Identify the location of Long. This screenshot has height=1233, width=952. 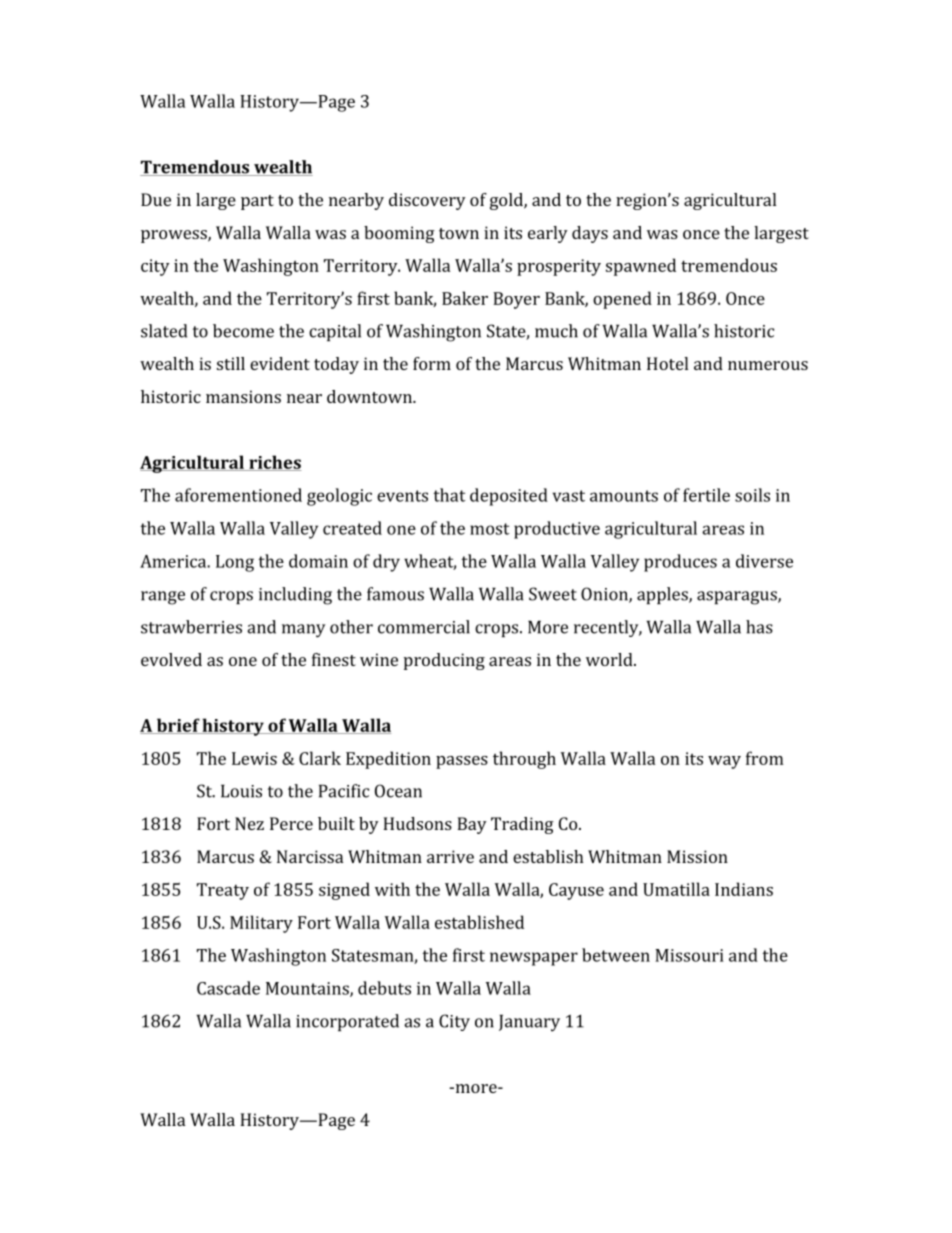
(235, 563).
